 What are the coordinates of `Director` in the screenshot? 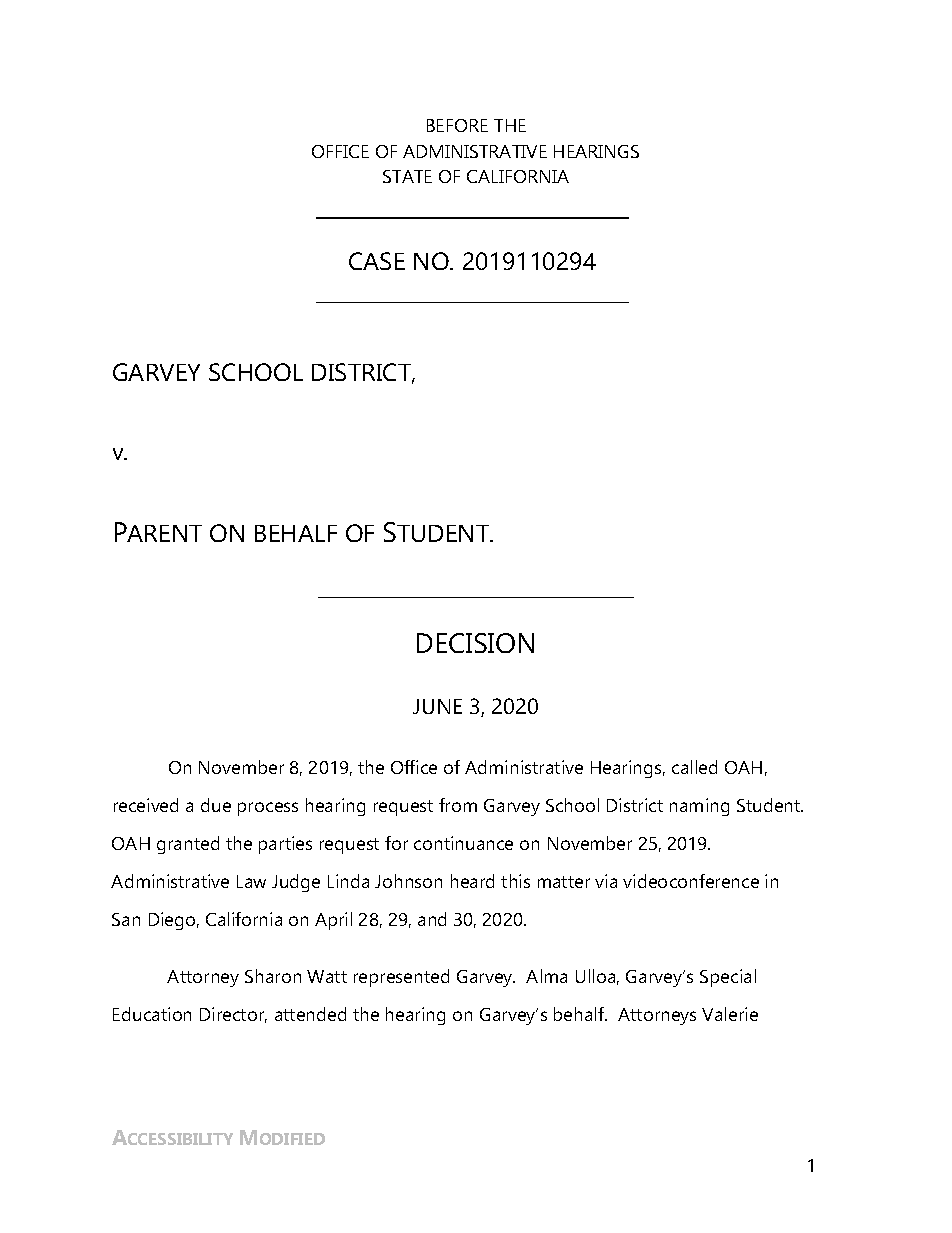 It's located at (233, 1015).
